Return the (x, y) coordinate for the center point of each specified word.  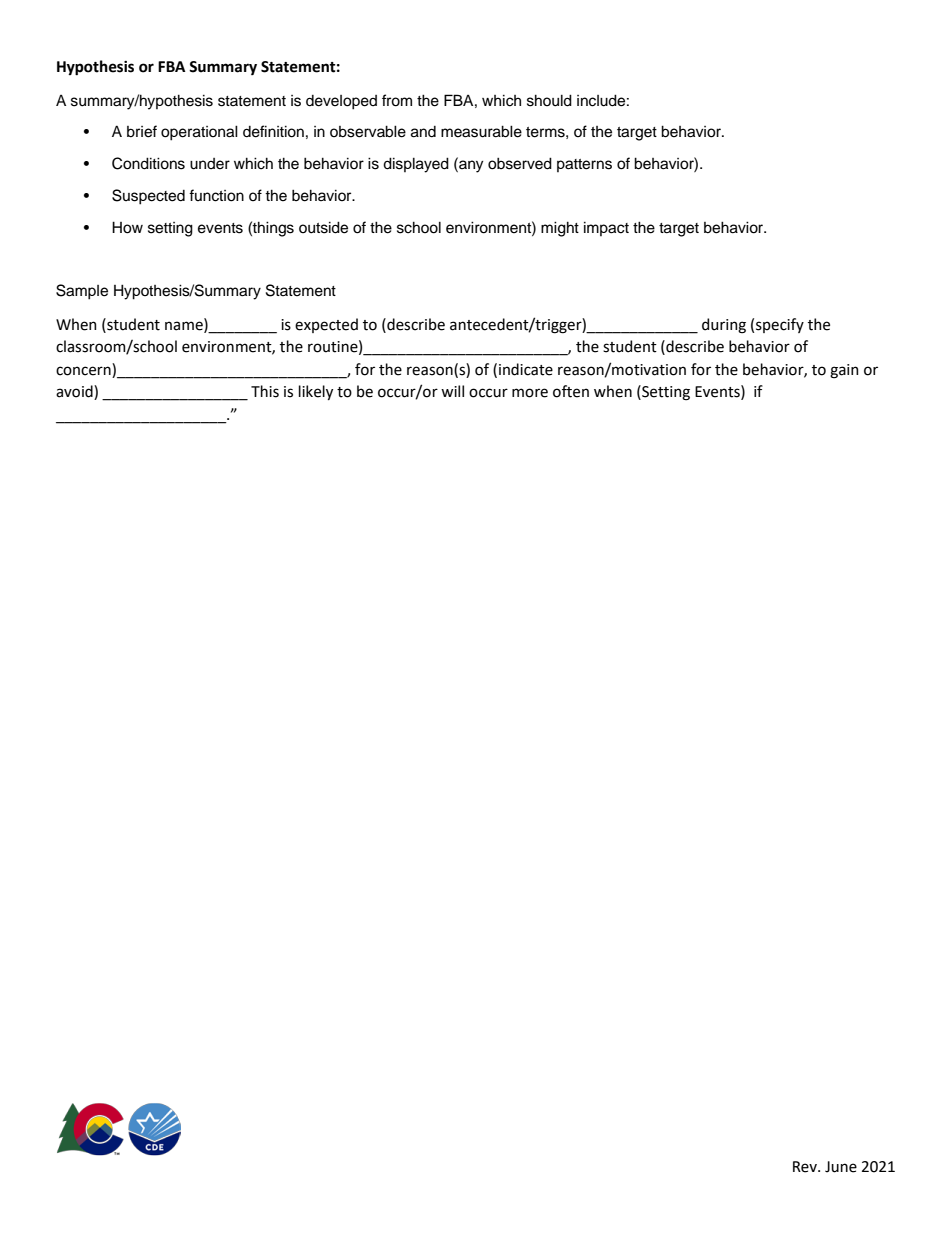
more (530, 393)
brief (142, 131)
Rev (806, 1167)
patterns (584, 165)
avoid (75, 392)
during (724, 326)
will (452, 391)
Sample (82, 292)
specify (780, 325)
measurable (481, 131)
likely (316, 392)
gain (844, 371)
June (841, 1167)
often (571, 391)
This (265, 391)
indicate (526, 369)
